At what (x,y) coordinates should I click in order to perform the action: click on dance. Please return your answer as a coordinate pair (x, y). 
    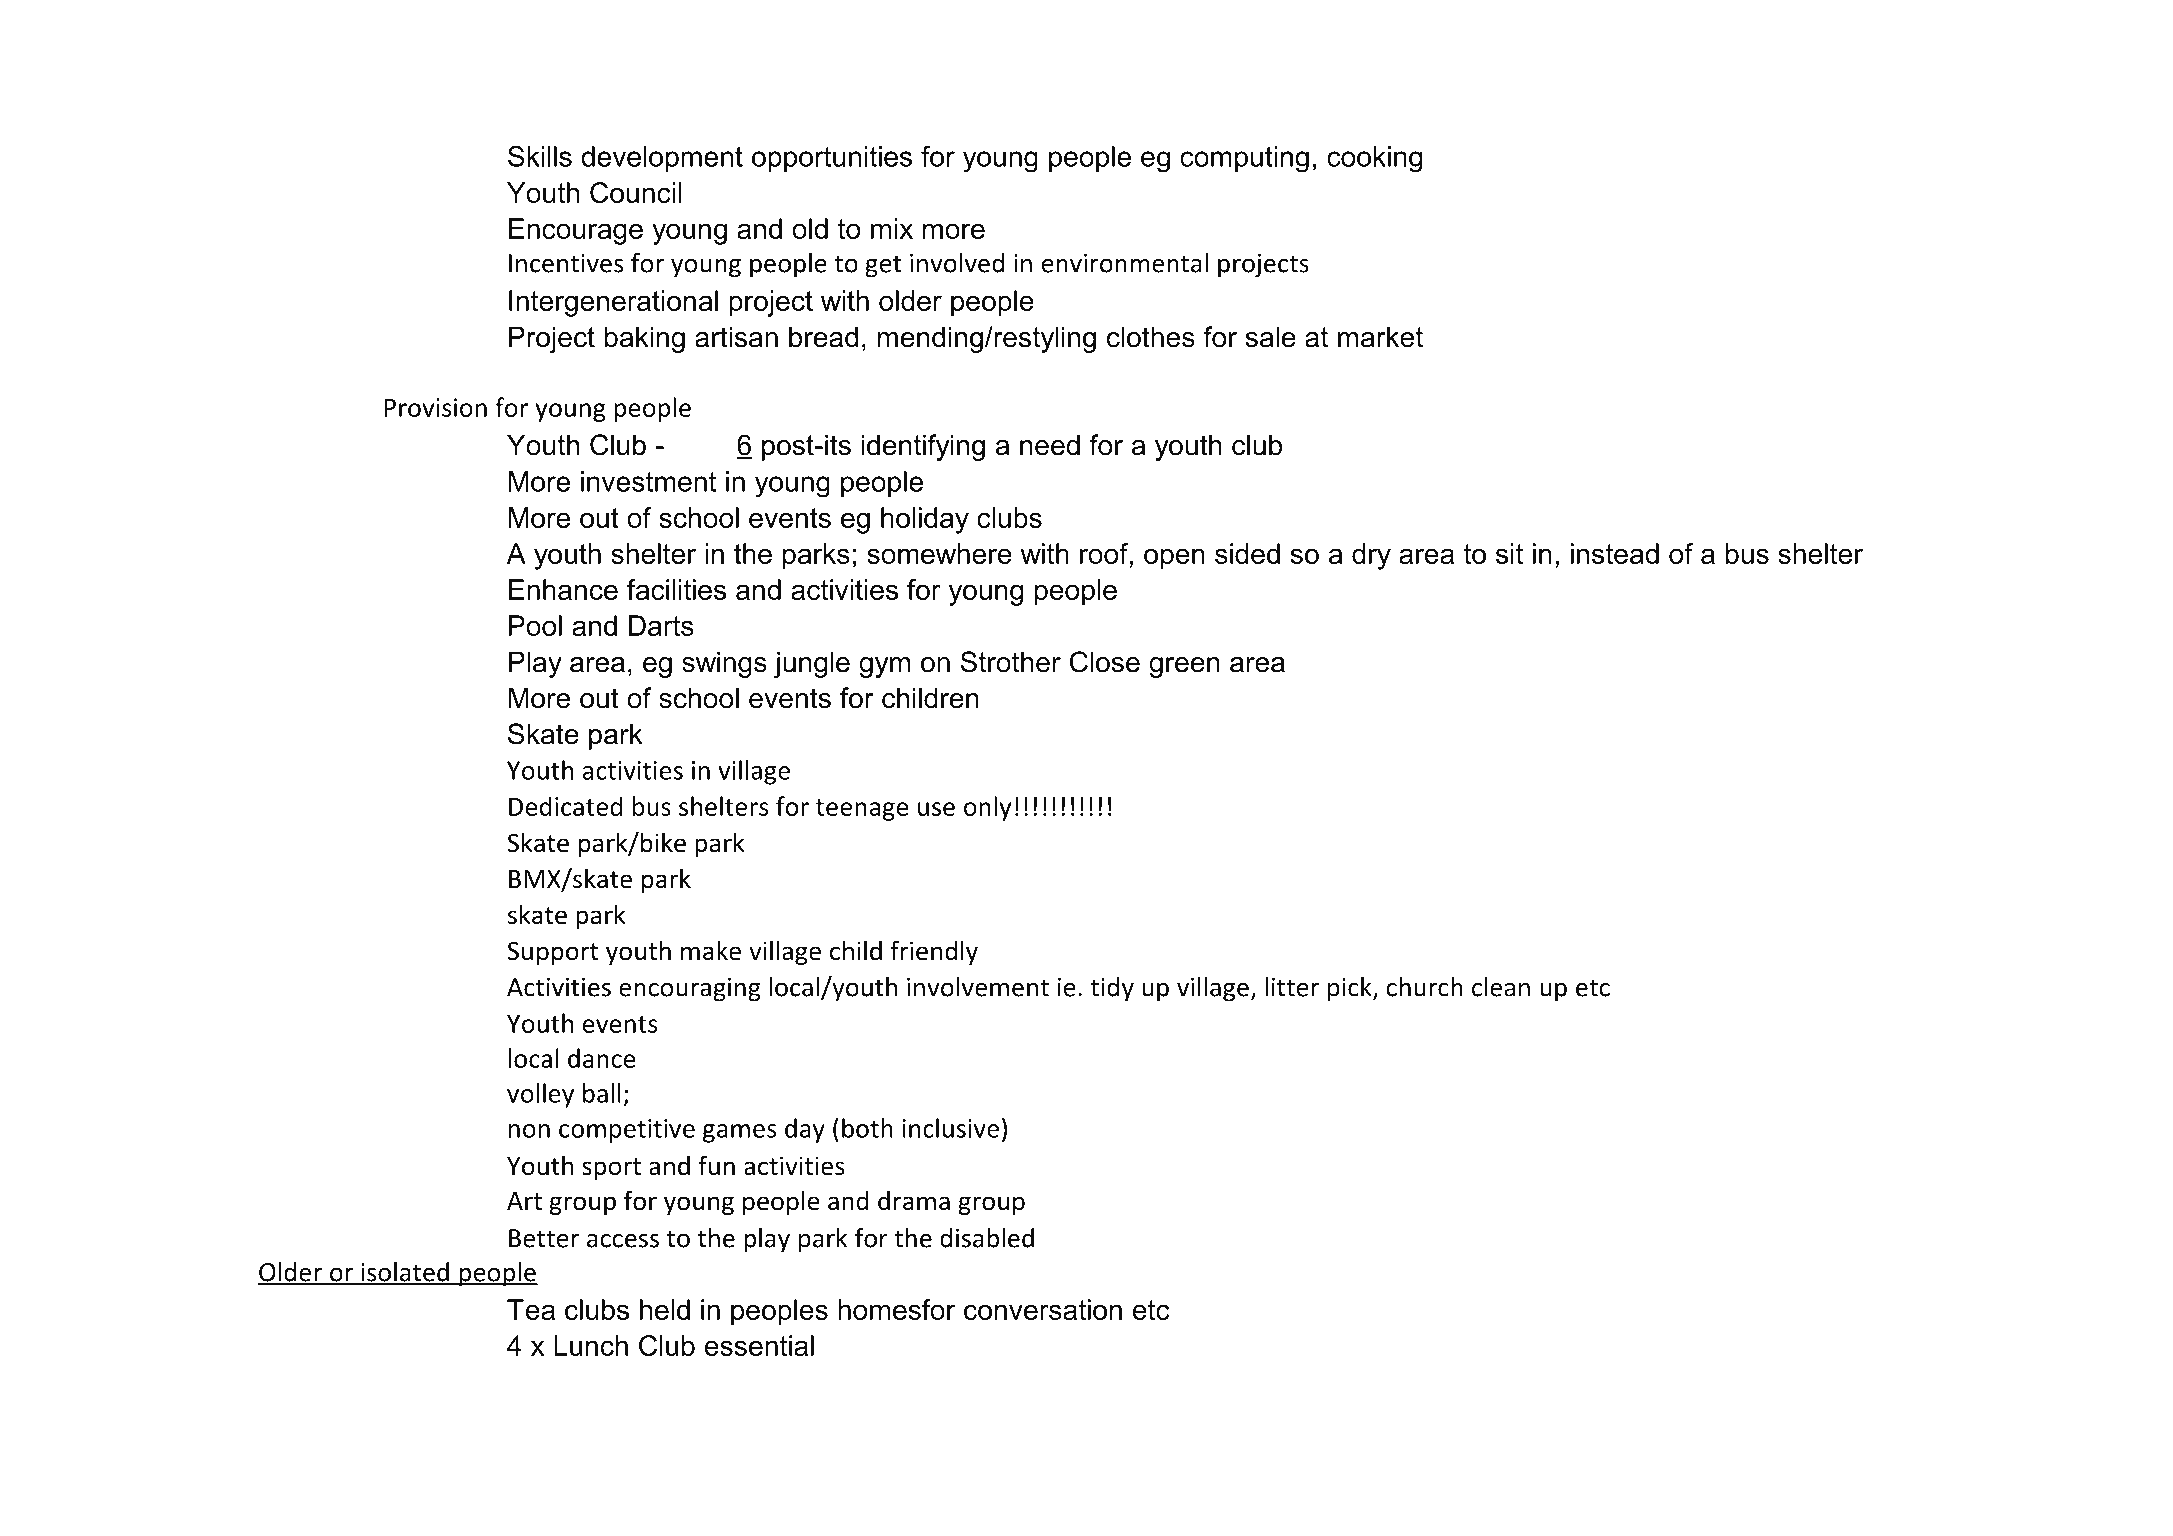
    Looking at the image, I should click on (602, 1058).
